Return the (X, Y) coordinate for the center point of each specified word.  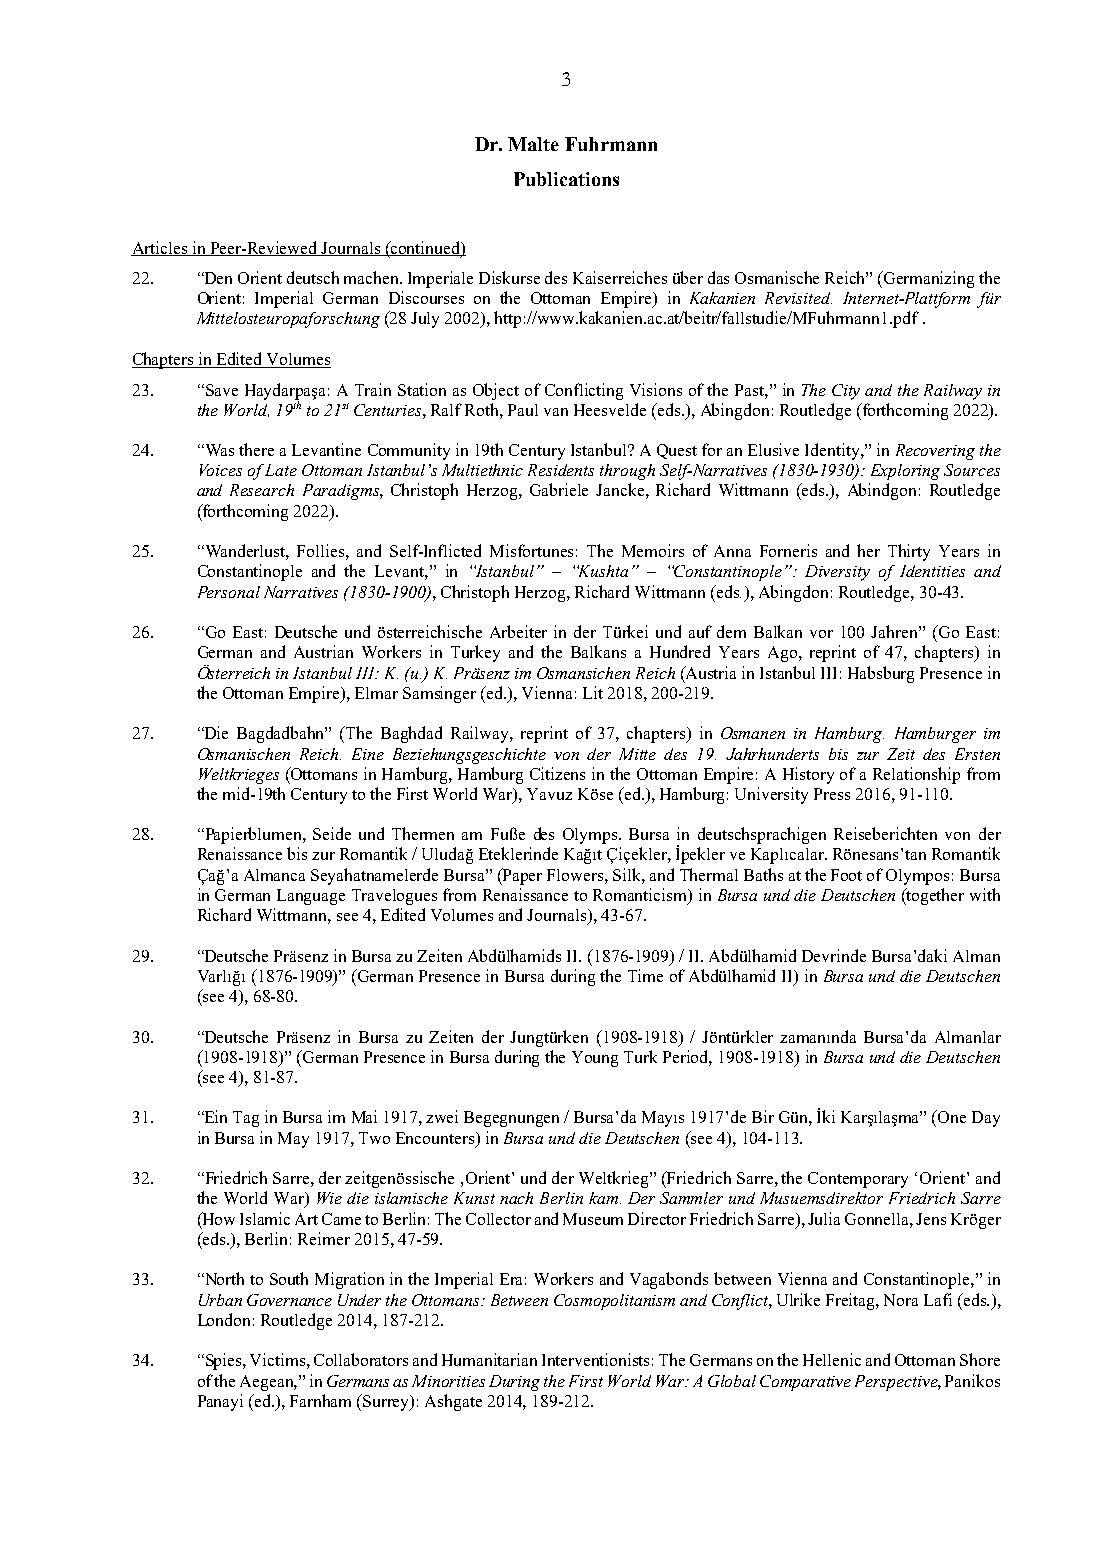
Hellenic (832, 1359)
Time (645, 975)
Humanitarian (489, 1359)
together (934, 896)
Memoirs (653, 550)
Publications (566, 179)
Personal (229, 592)
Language (311, 897)
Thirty (909, 552)
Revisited (798, 298)
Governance (289, 1300)
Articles (160, 248)
